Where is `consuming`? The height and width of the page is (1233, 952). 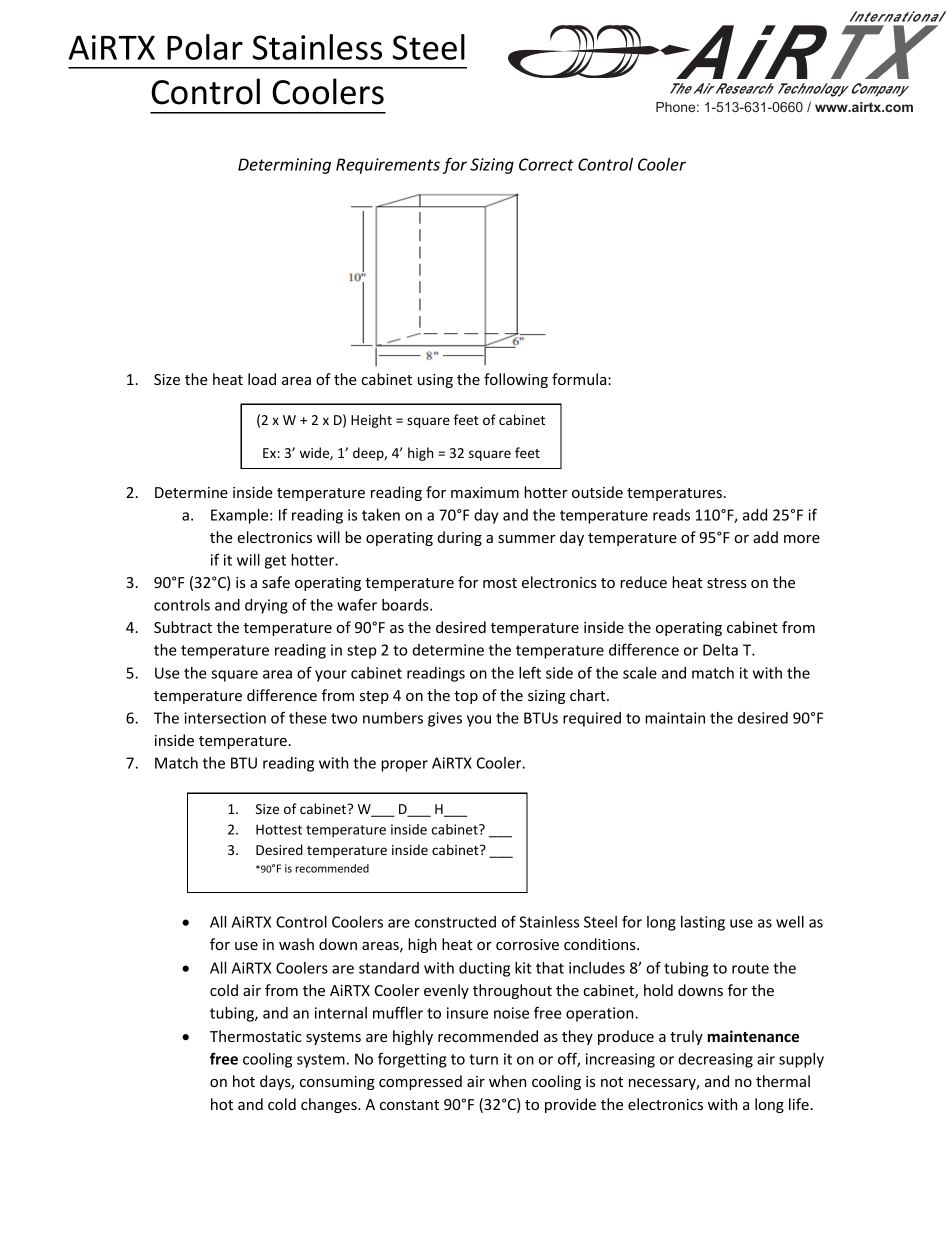
consuming is located at coordinates (337, 1083).
